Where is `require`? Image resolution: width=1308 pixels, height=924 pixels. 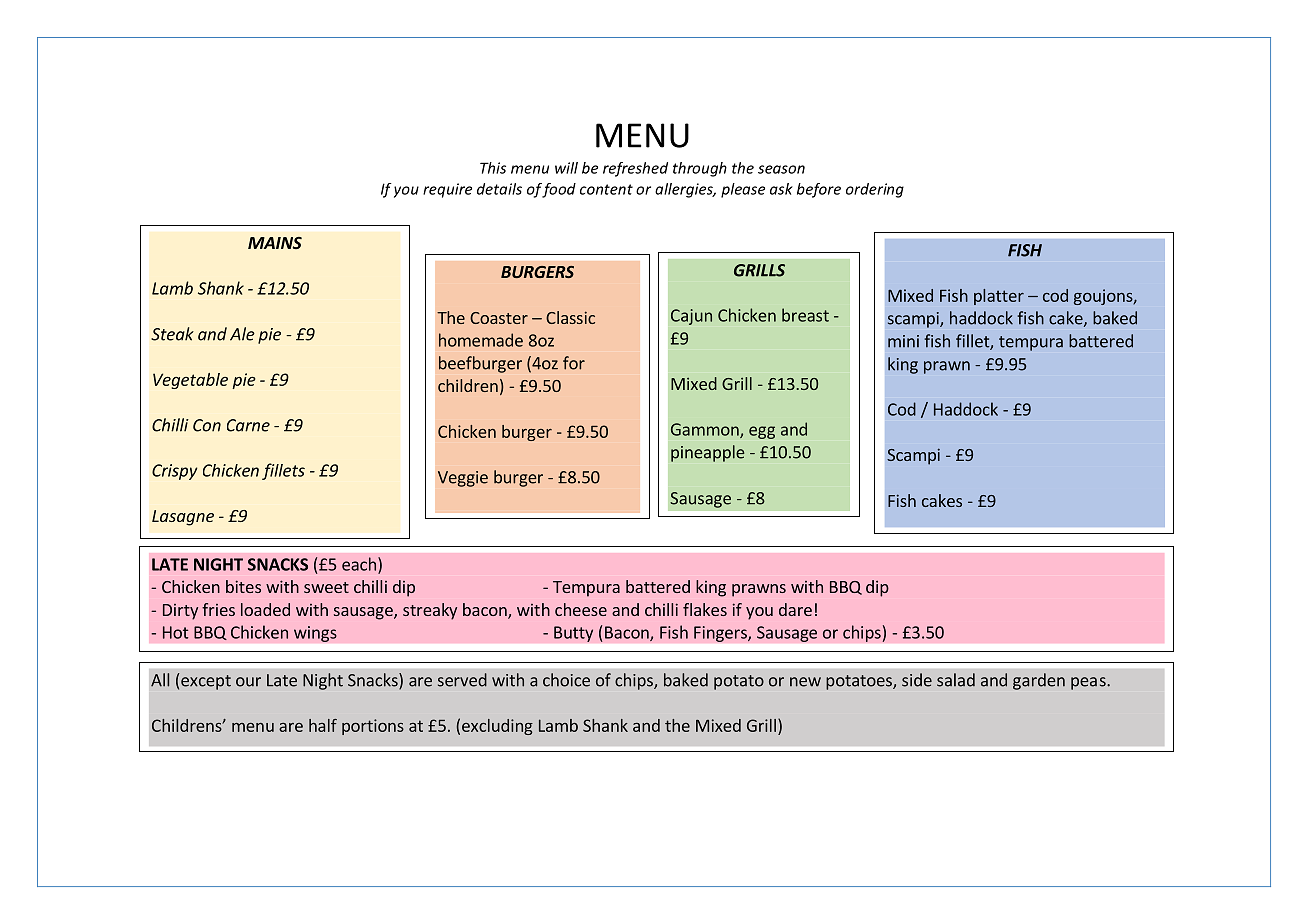
require is located at coordinates (447, 190).
